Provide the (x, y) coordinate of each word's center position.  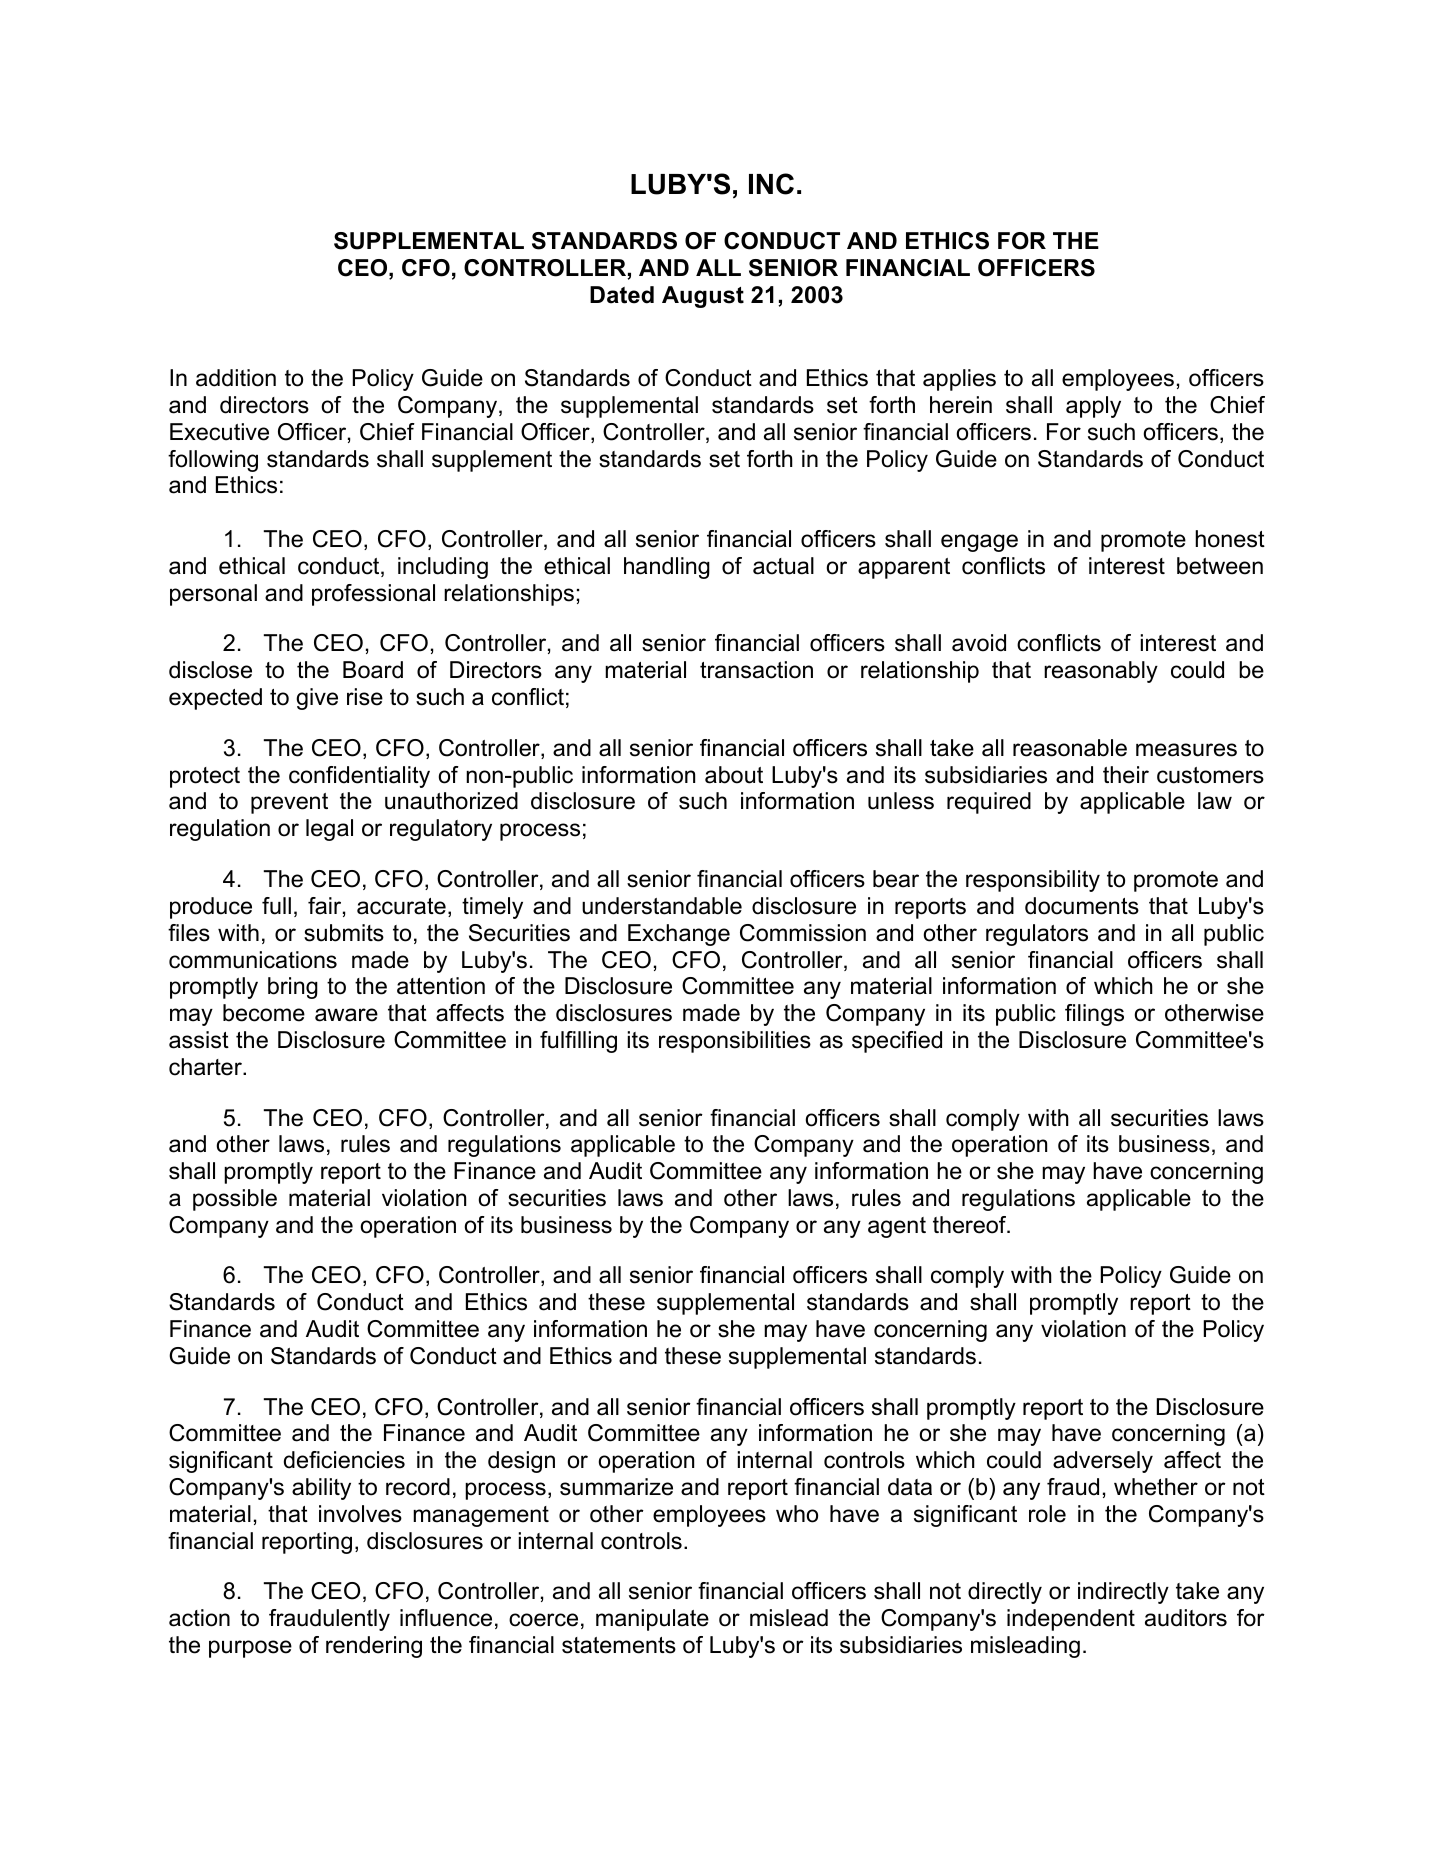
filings (1094, 1015)
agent (897, 1227)
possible (235, 1200)
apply (1093, 407)
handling (667, 568)
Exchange (679, 935)
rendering (374, 1647)
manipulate (652, 1620)
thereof (971, 1225)
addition (236, 378)
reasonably (1101, 672)
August (703, 297)
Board (373, 670)
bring (293, 988)
